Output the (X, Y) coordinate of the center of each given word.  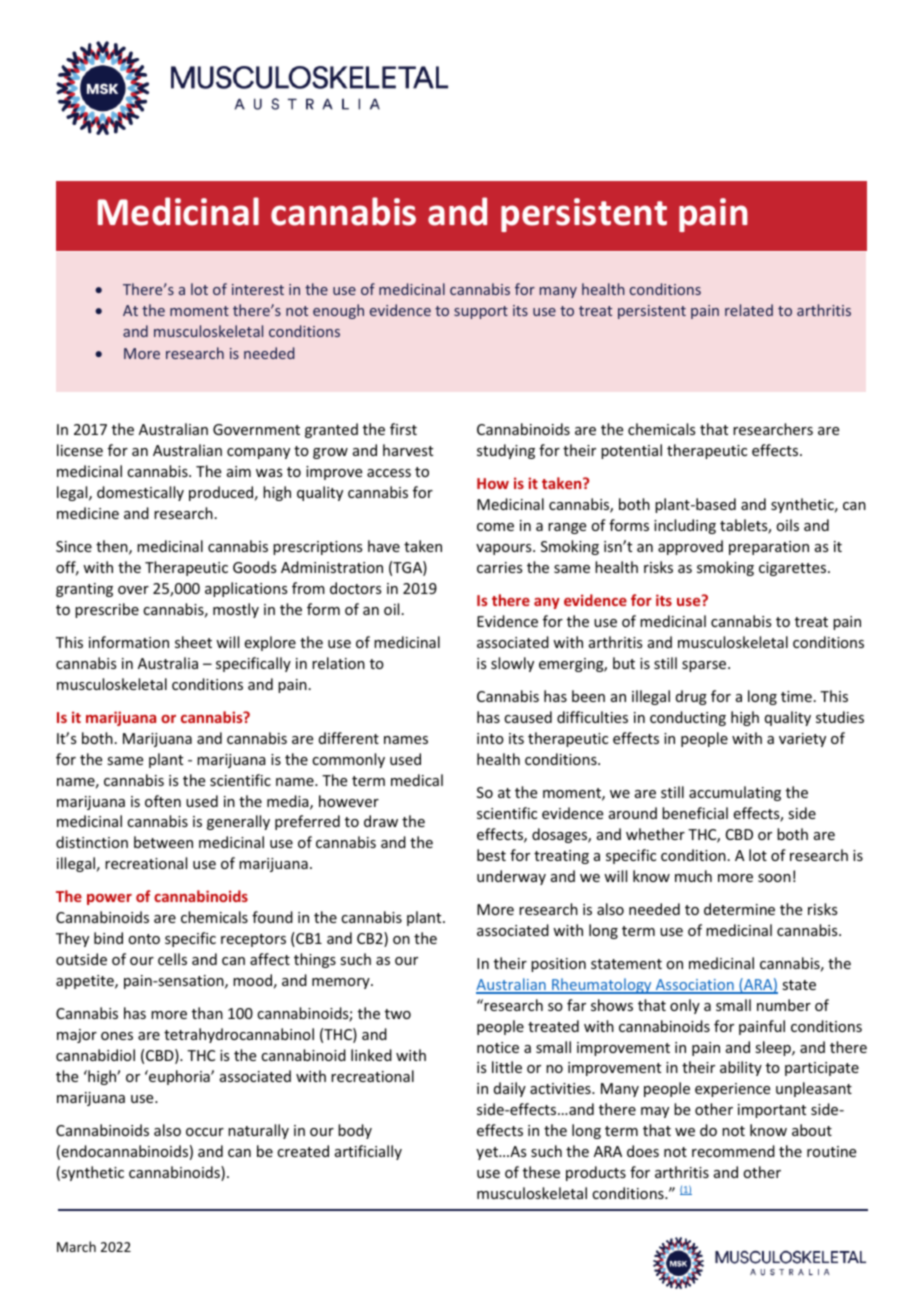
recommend (733, 1151)
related (749, 310)
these (541, 1172)
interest (258, 289)
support (481, 312)
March (76, 1246)
